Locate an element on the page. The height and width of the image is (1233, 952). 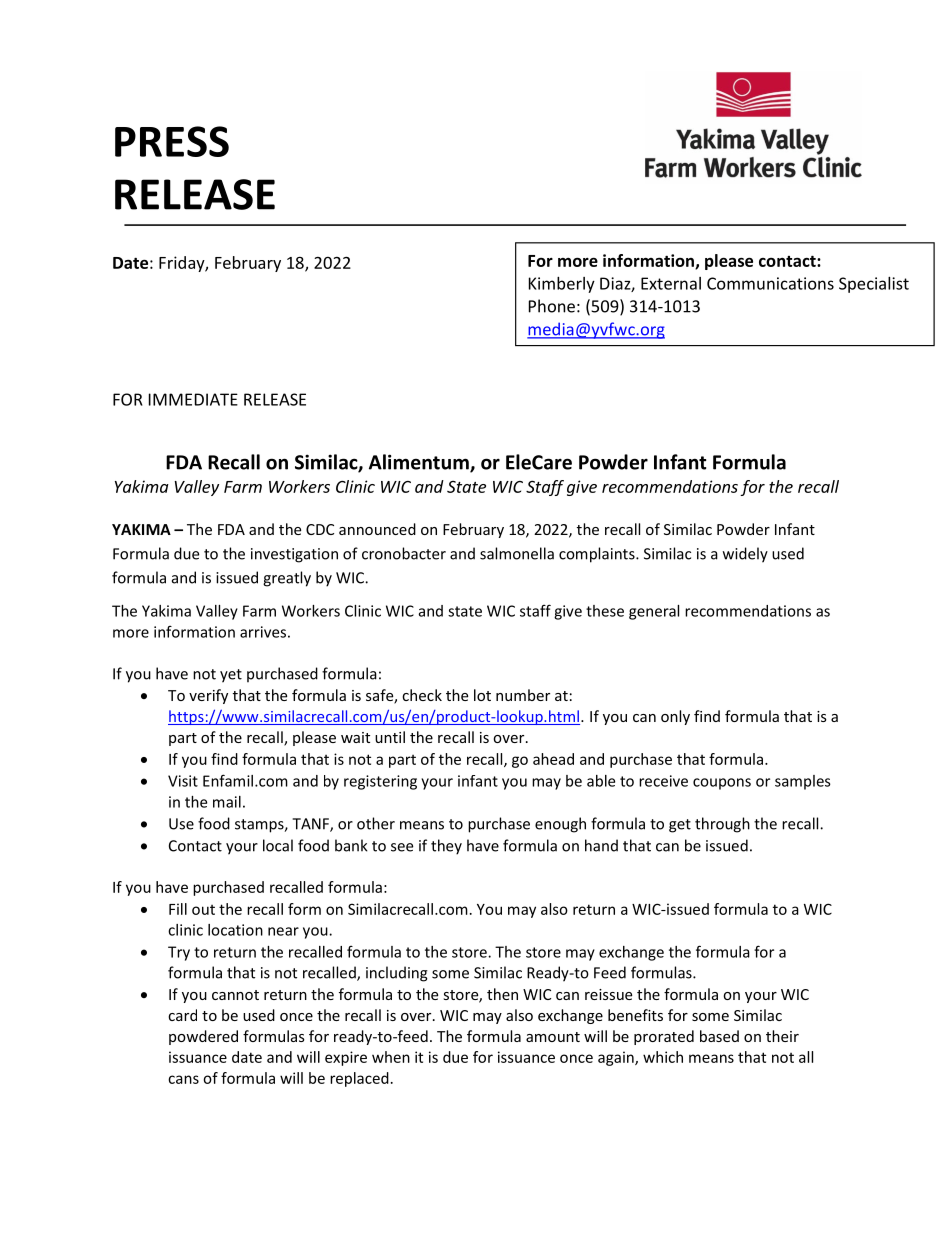
salmonella is located at coordinates (517, 553).
